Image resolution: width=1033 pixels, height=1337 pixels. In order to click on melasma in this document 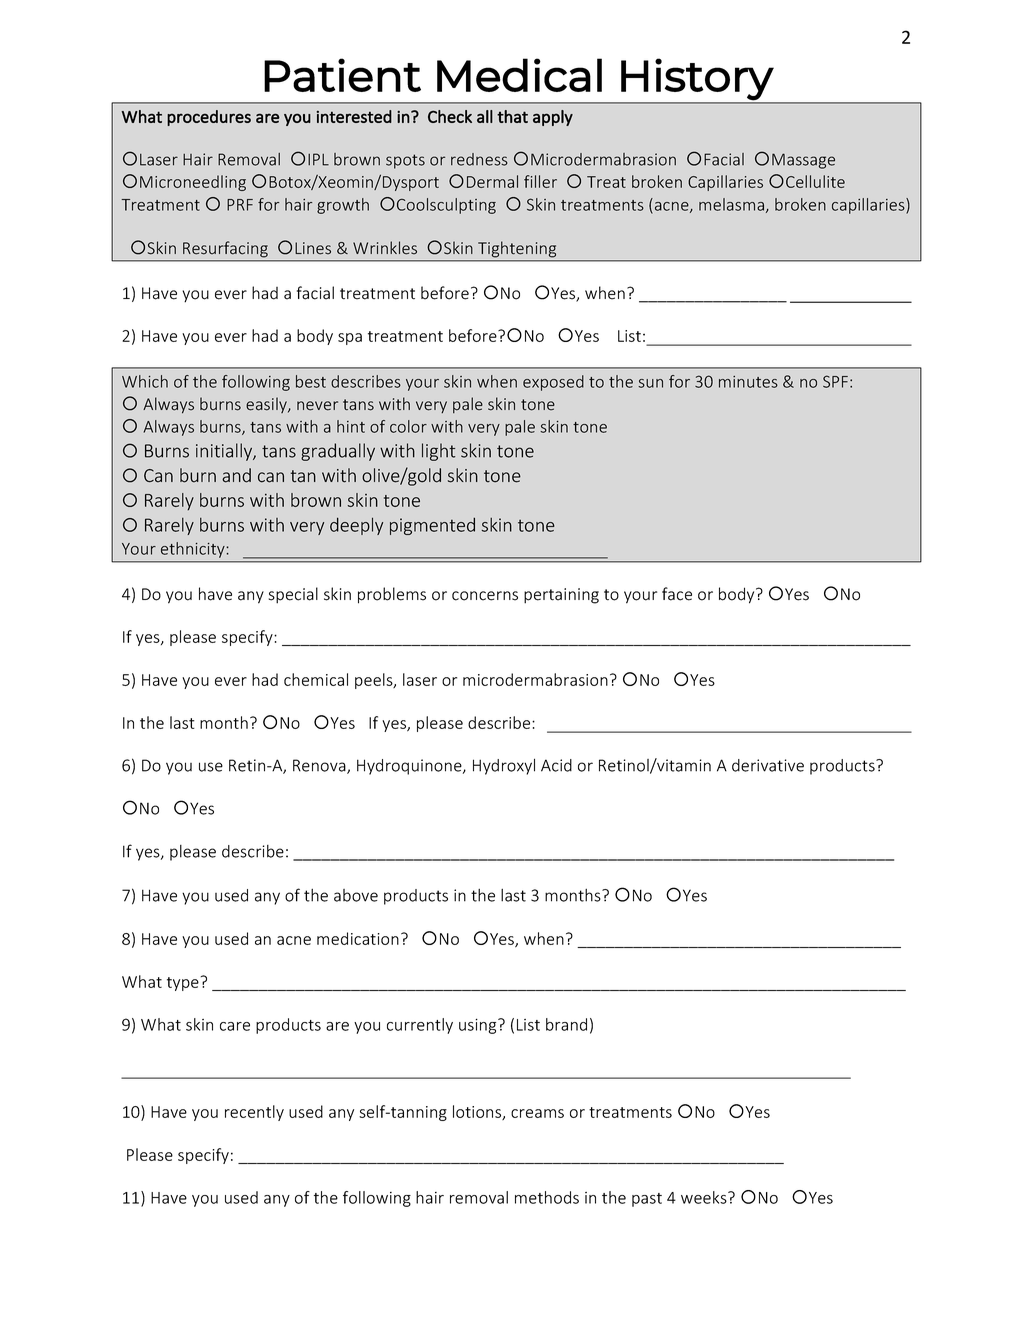, I will do `click(731, 204)`.
